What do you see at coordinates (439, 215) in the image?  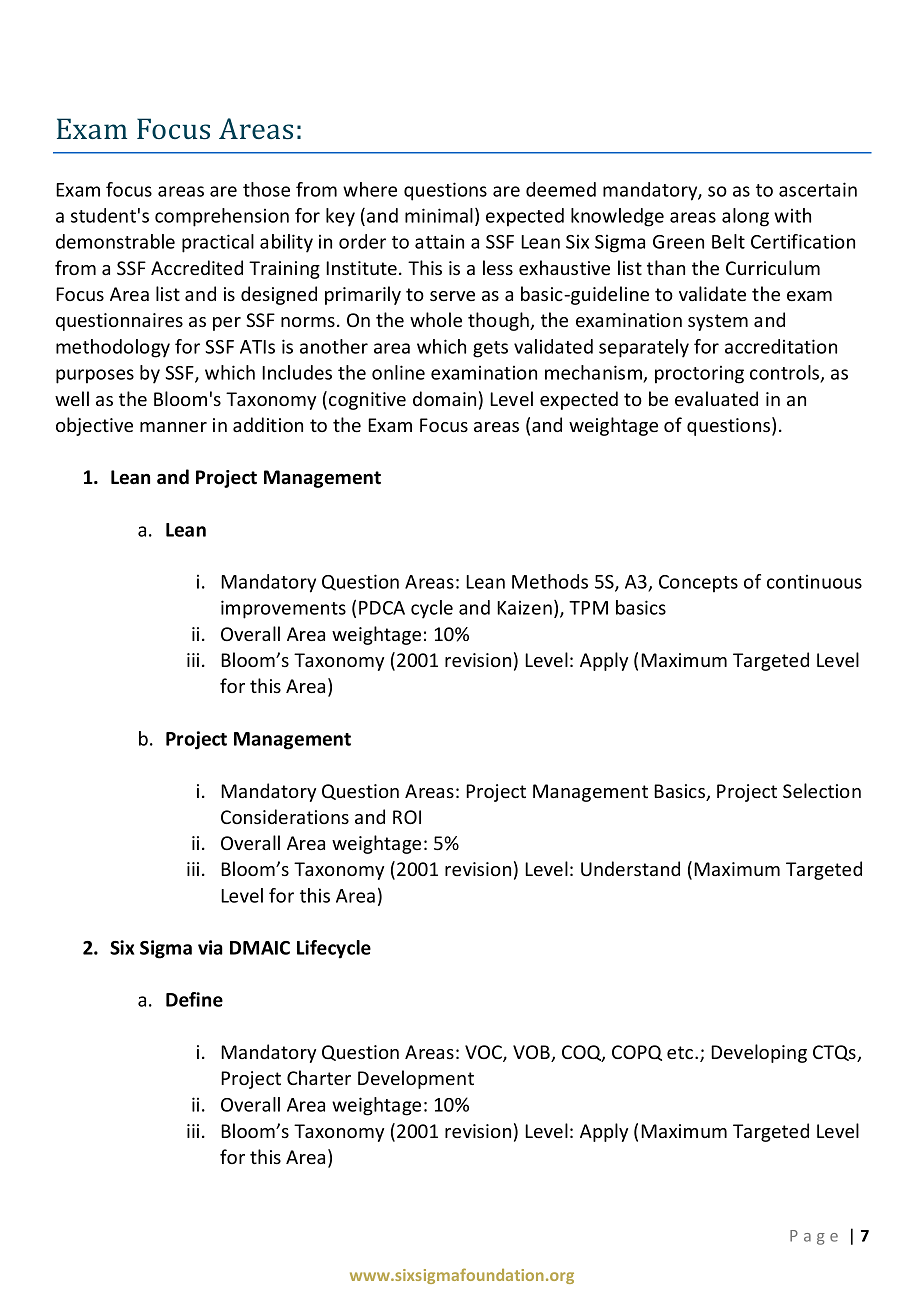 I see `minimal` at bounding box center [439, 215].
